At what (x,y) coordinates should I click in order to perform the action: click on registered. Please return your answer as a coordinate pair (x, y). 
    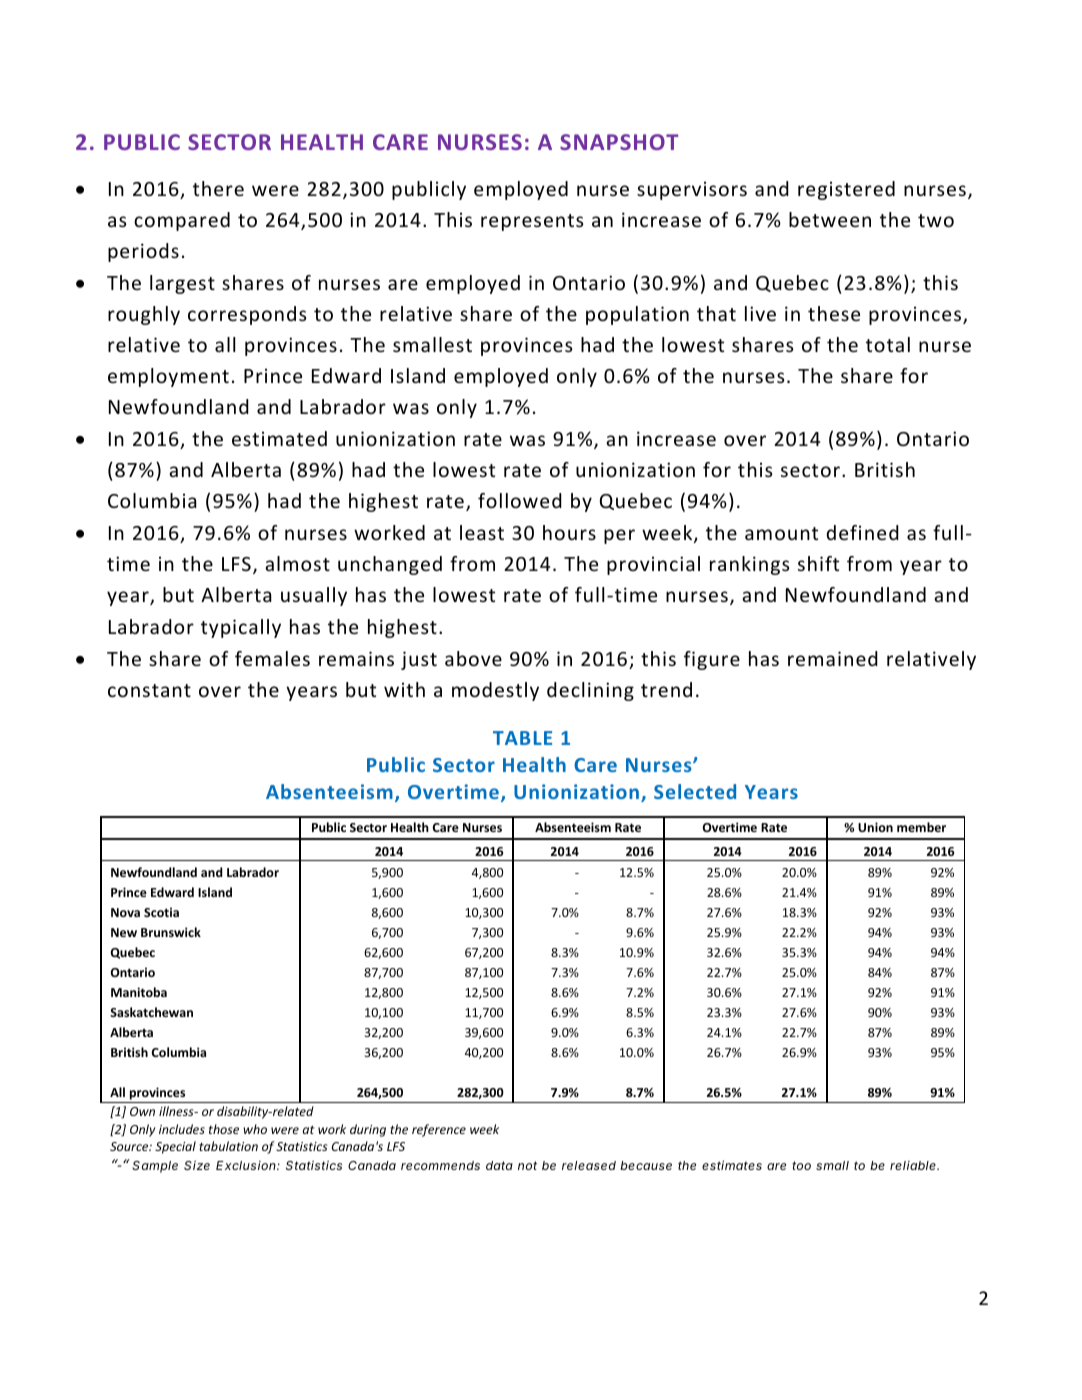
    Looking at the image, I should click on (846, 190).
